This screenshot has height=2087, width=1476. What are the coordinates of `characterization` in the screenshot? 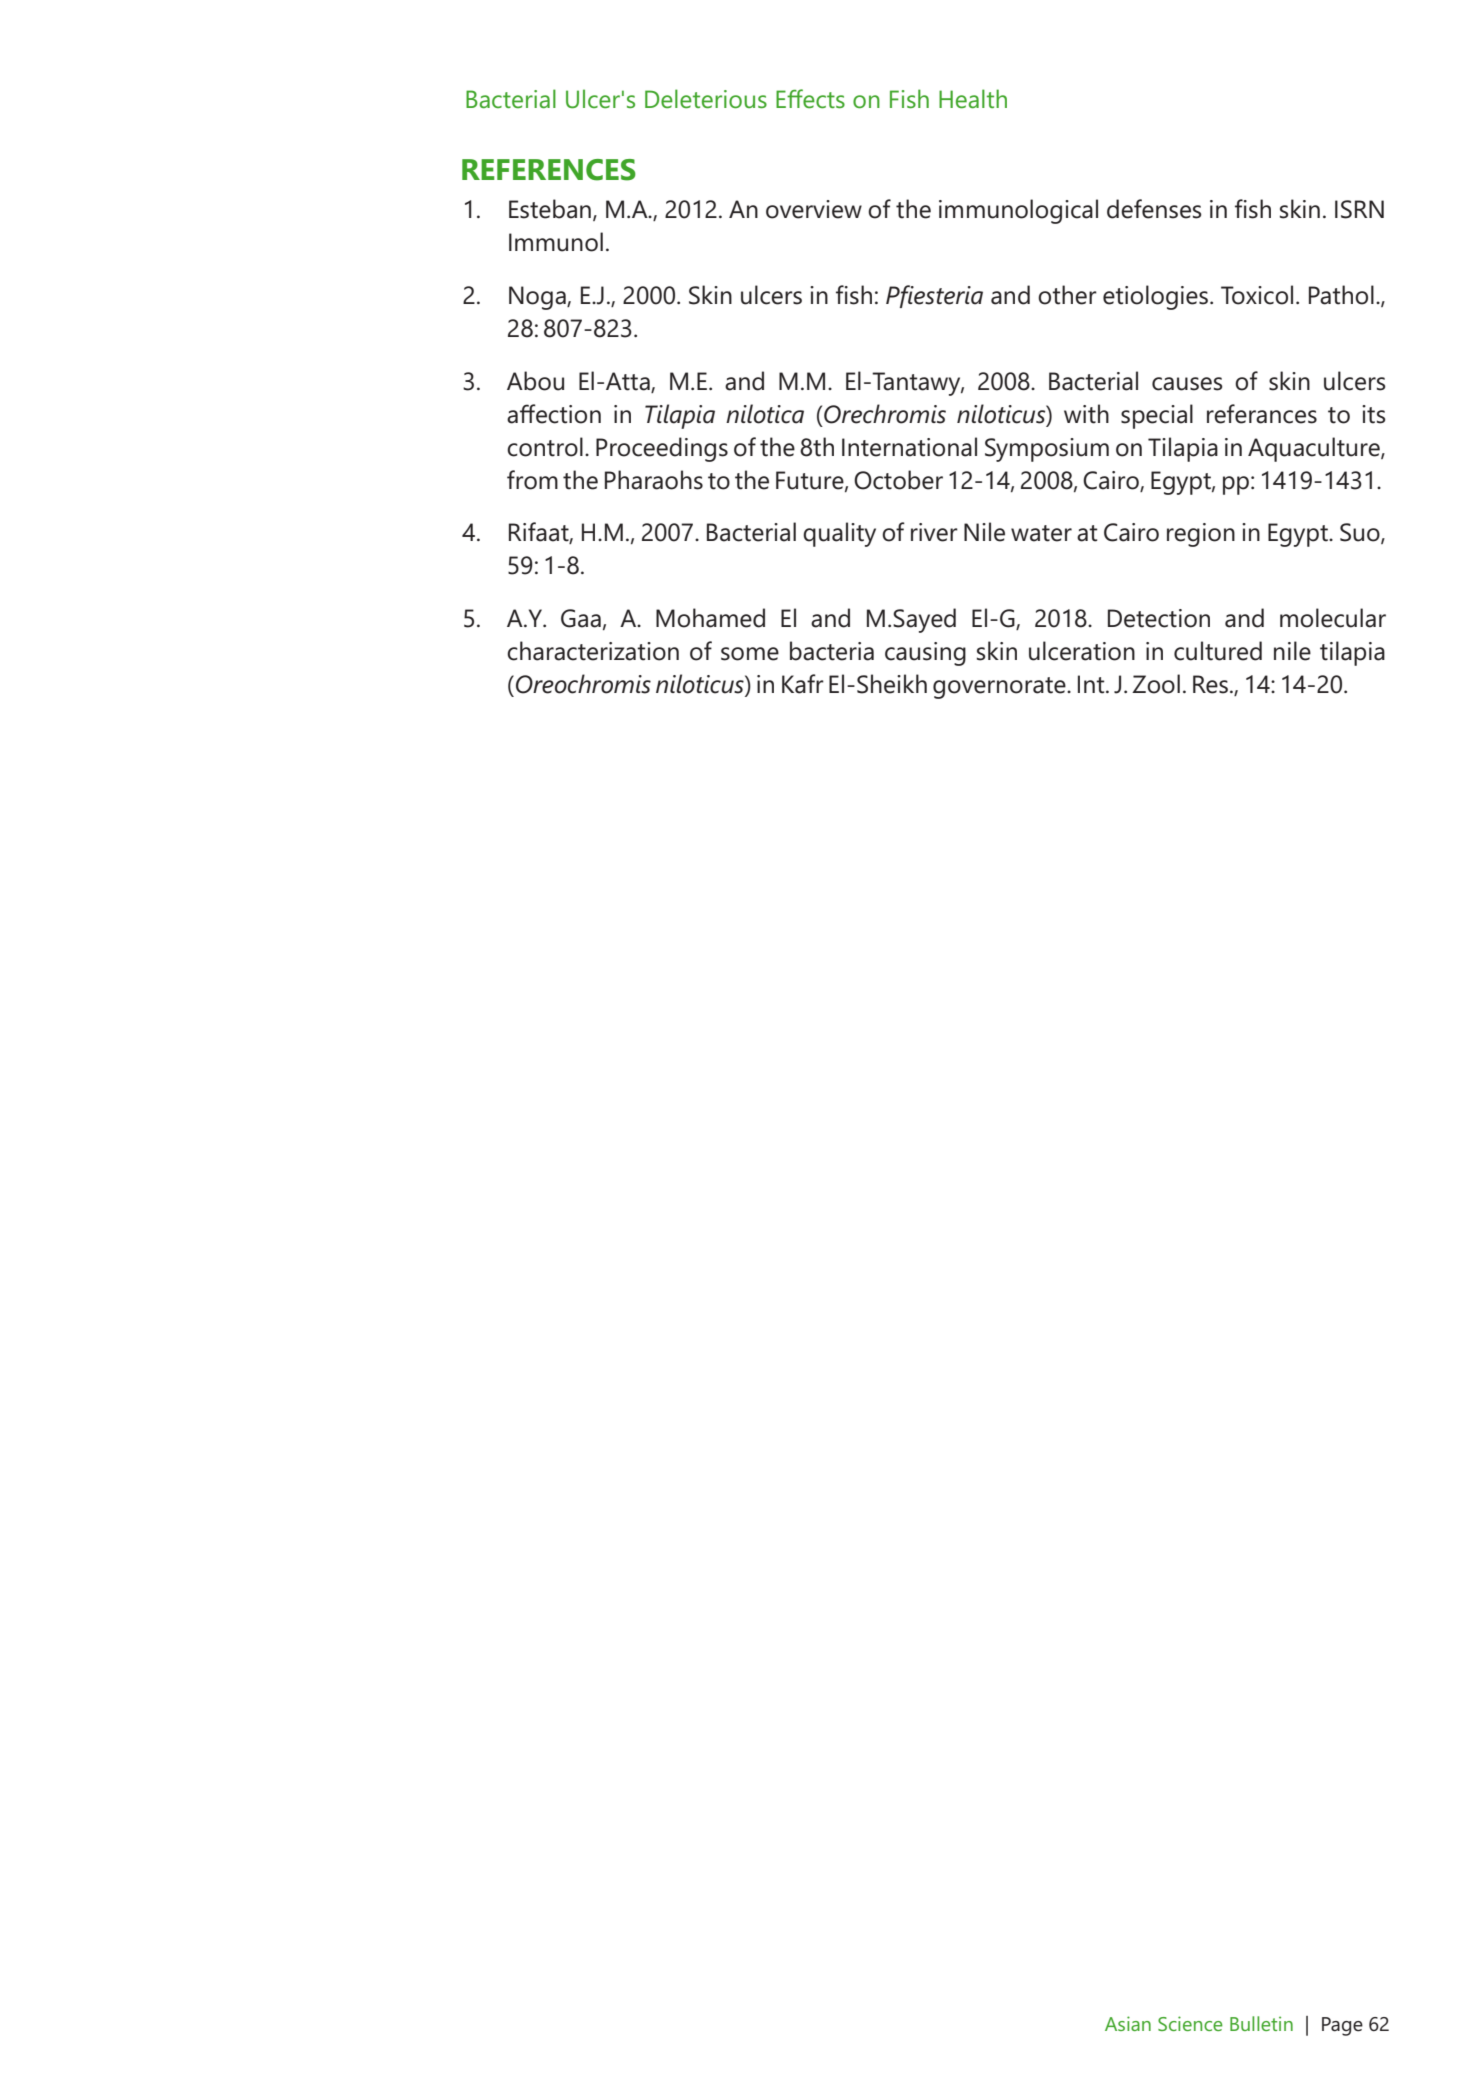 It's located at (593, 651).
